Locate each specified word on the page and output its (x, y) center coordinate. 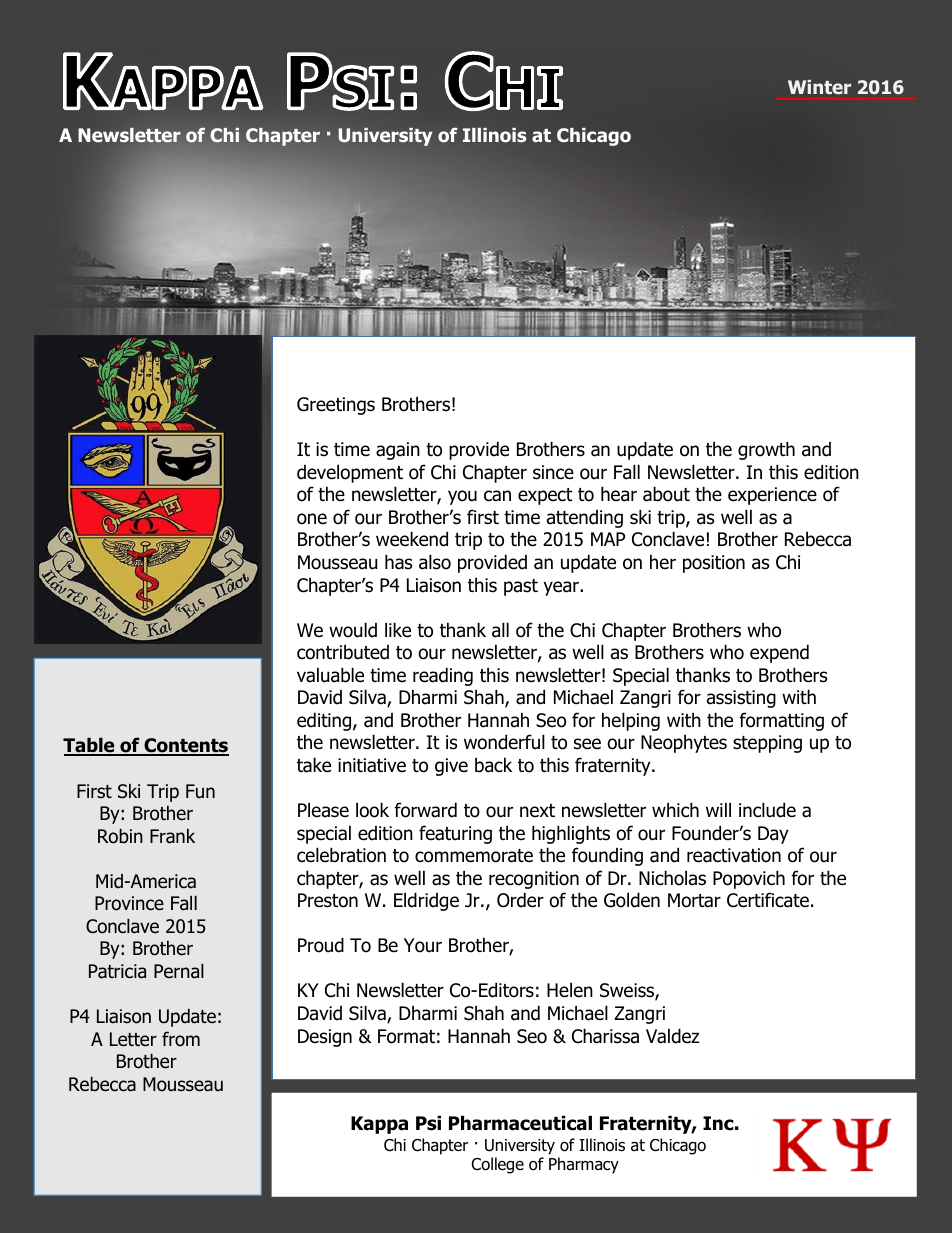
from (181, 1039)
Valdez (672, 1036)
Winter (819, 87)
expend (779, 653)
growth (766, 450)
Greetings (336, 406)
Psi (428, 1123)
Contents (185, 747)
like (398, 630)
